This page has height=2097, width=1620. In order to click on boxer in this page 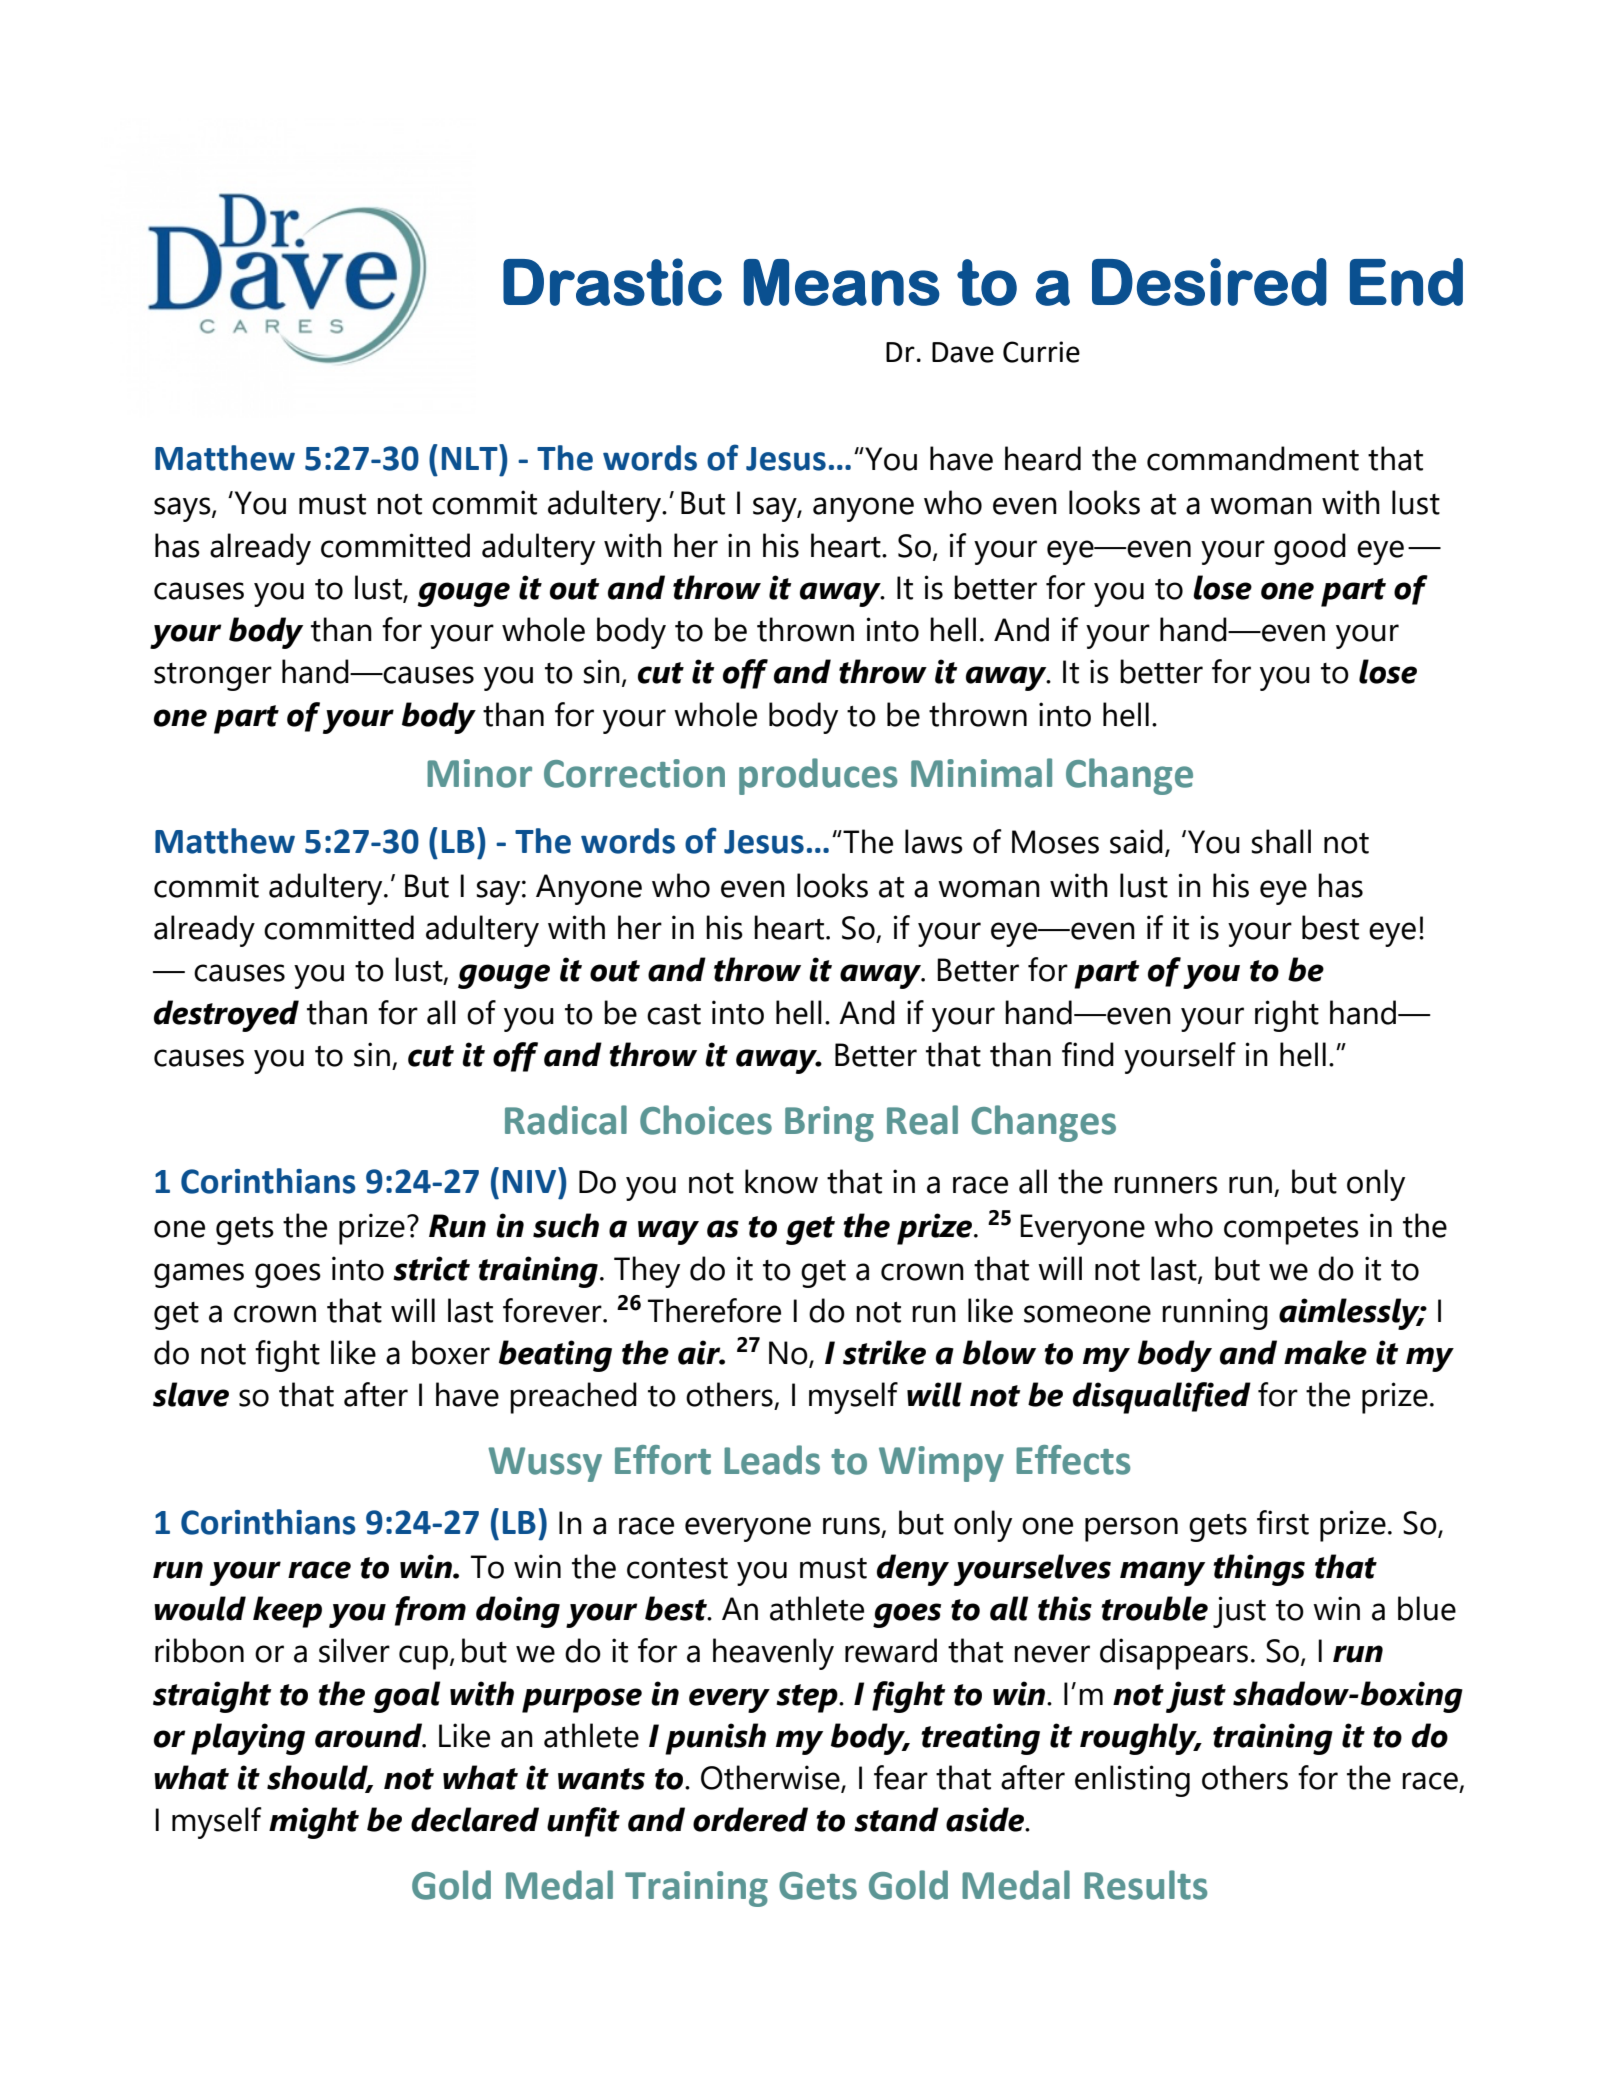, I will do `click(451, 1352)`.
